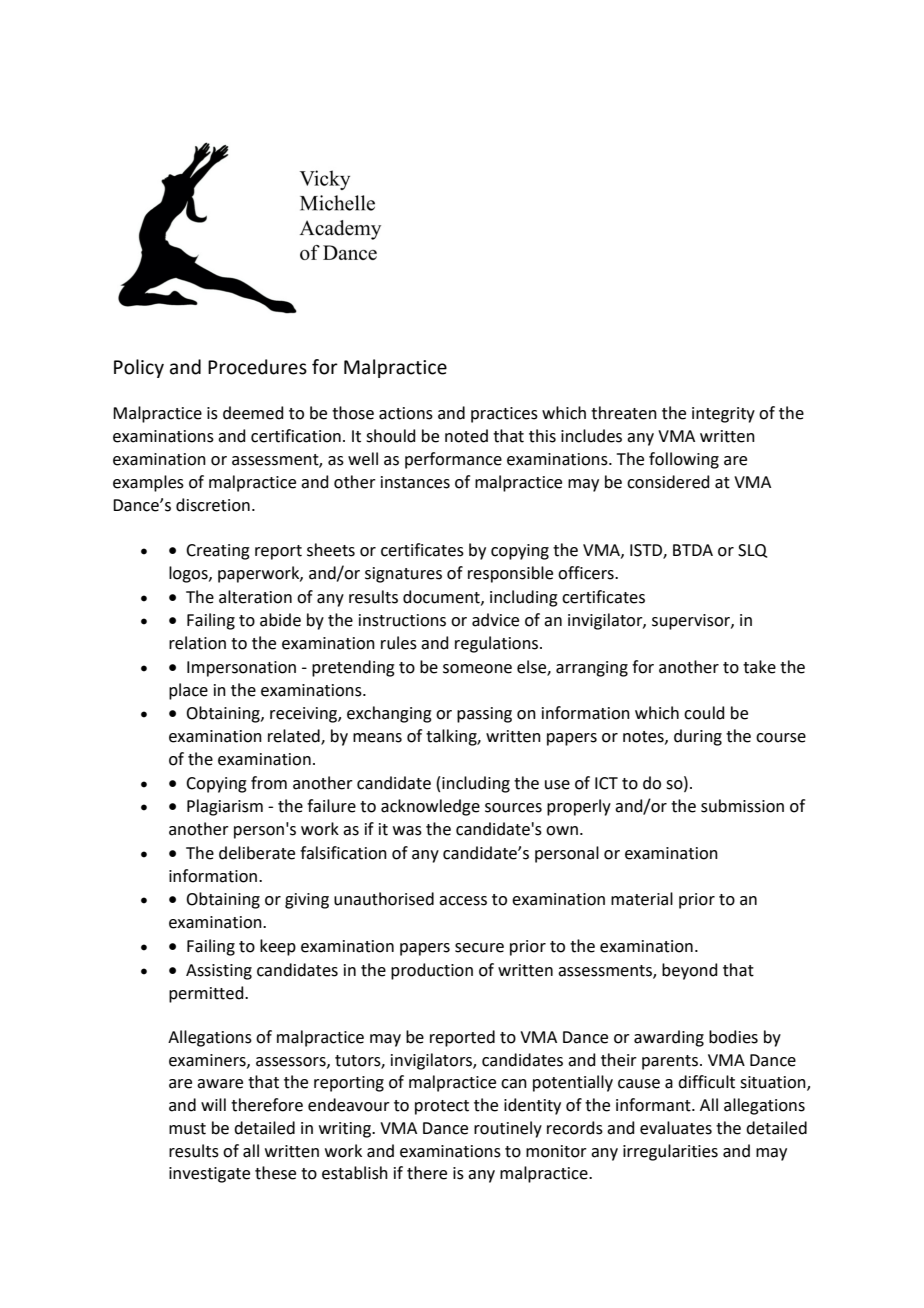 This screenshot has height=1308, width=924. Describe the element at coordinates (253, 413) in the screenshot. I see `deemed` at that location.
